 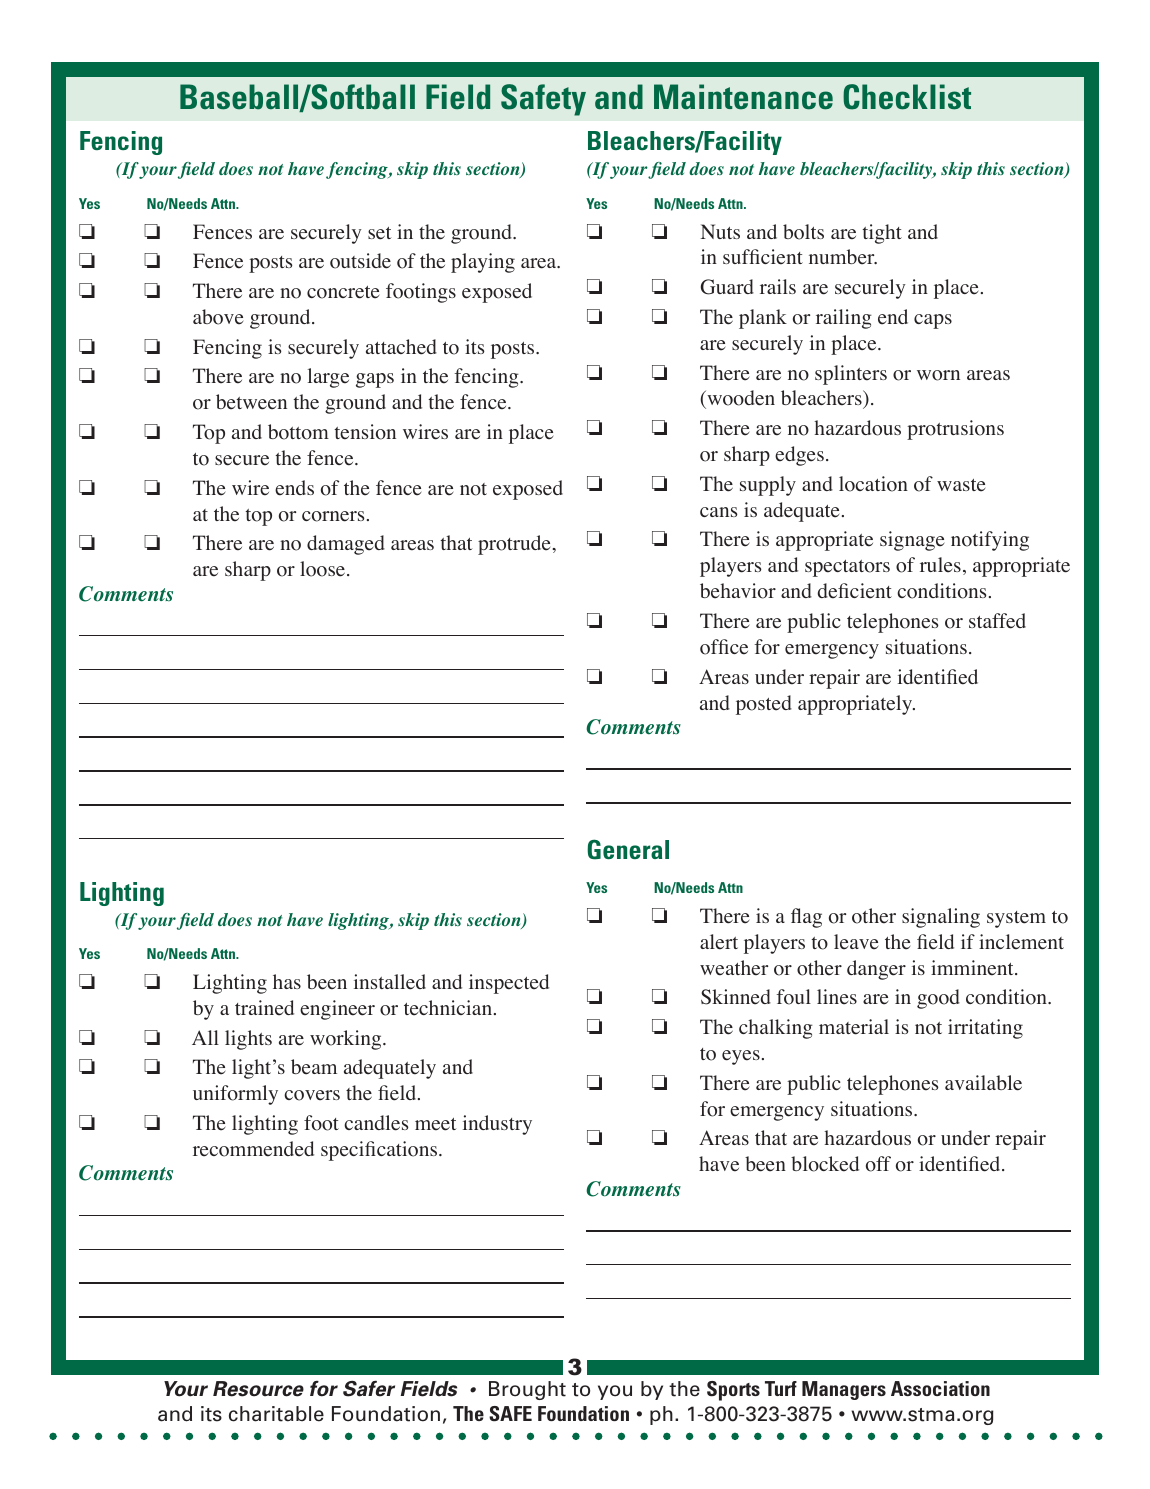 What do you see at coordinates (324, 569) in the page?
I see `loose` at bounding box center [324, 569].
